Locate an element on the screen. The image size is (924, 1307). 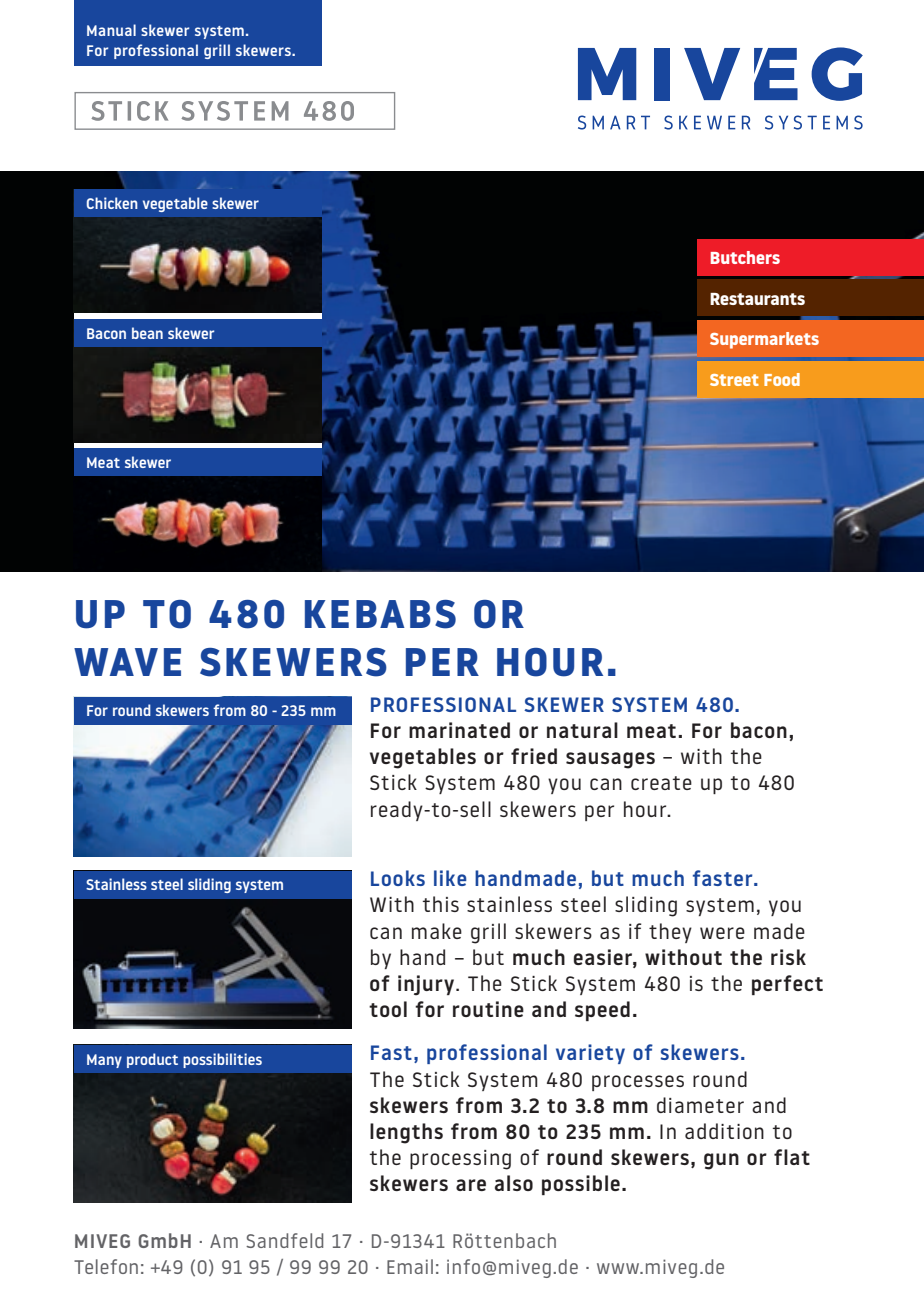
make is located at coordinates (437, 931).
